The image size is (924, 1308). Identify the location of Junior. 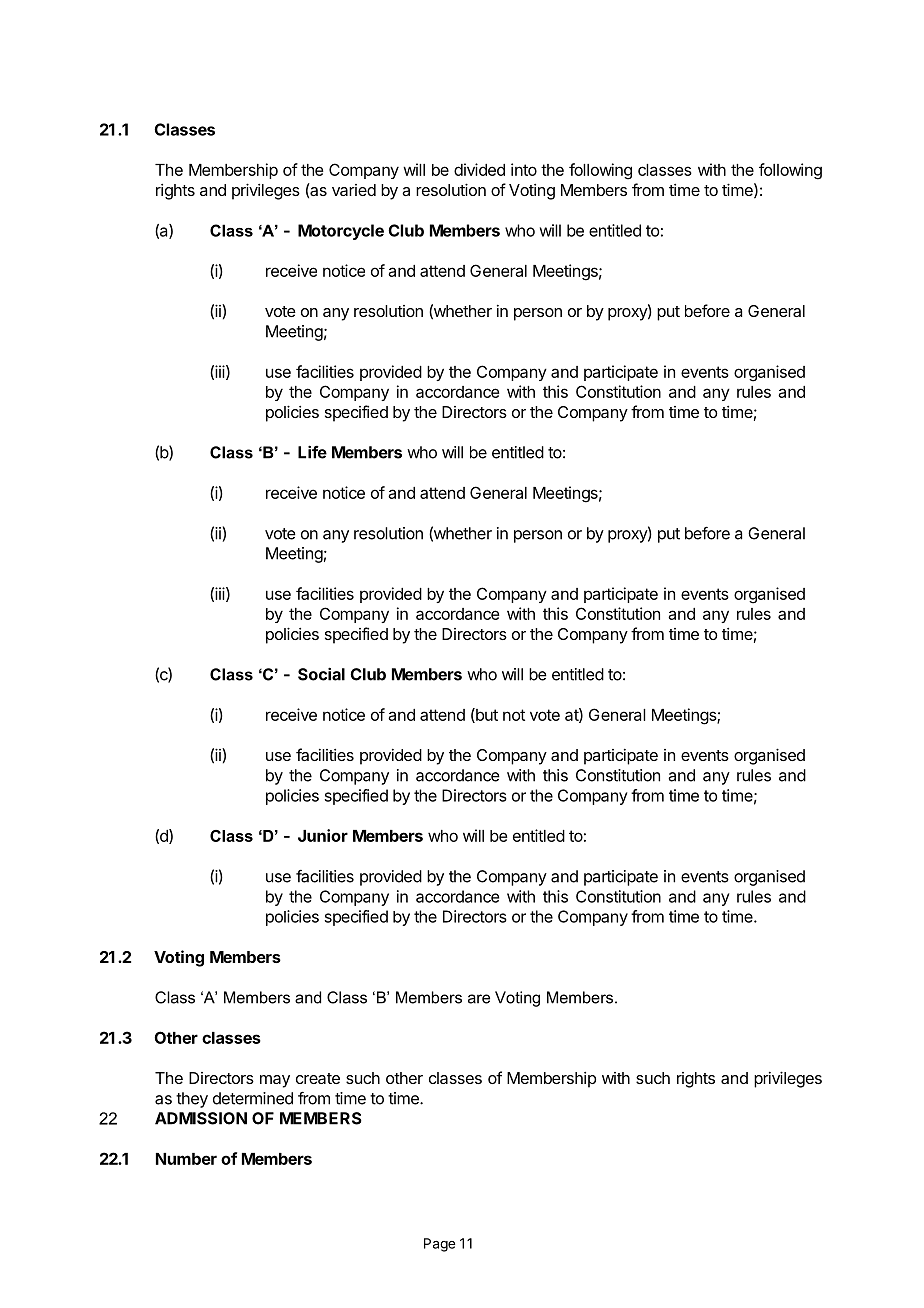
(323, 835).
